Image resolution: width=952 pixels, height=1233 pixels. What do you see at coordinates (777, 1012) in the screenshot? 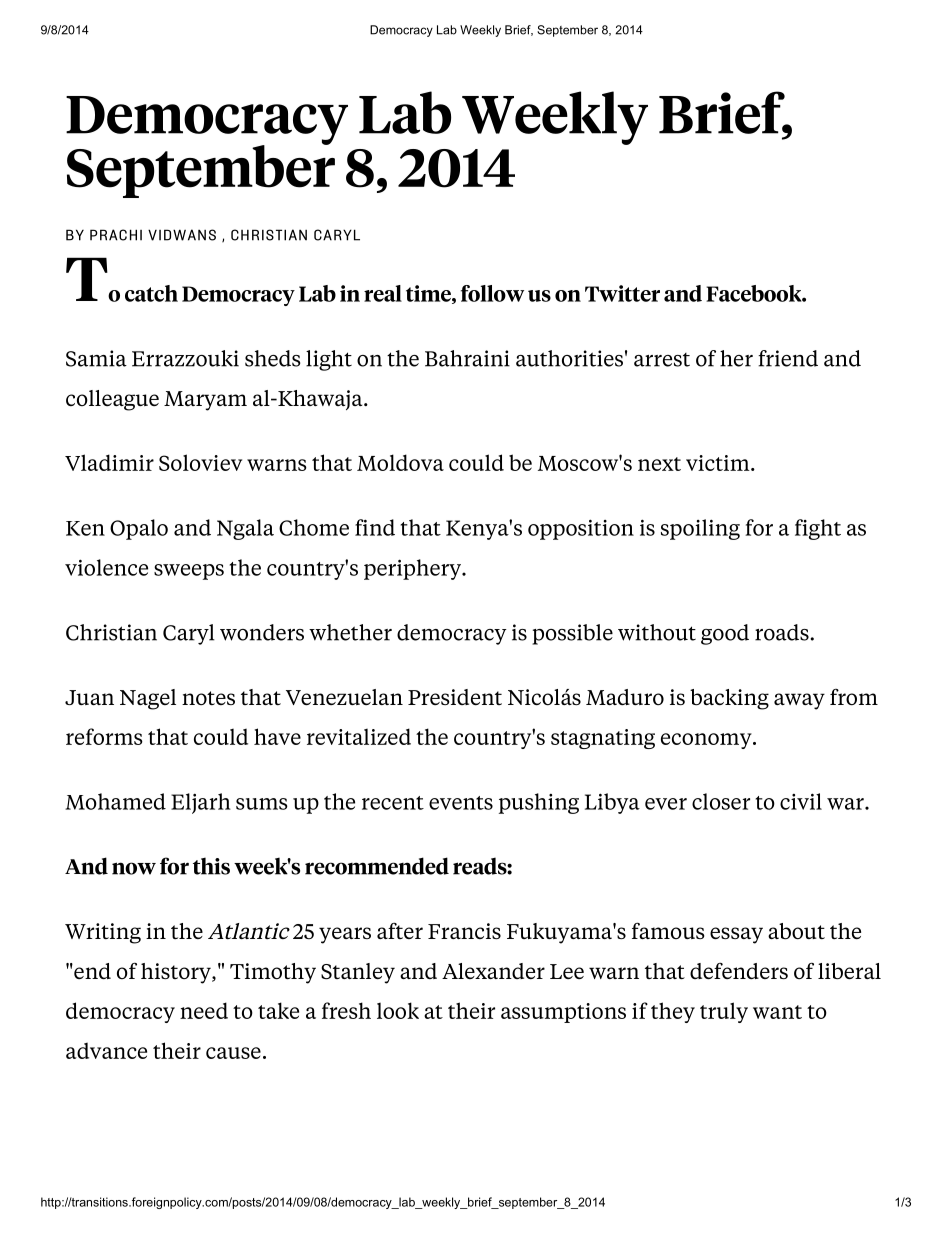
I see `want` at bounding box center [777, 1012].
